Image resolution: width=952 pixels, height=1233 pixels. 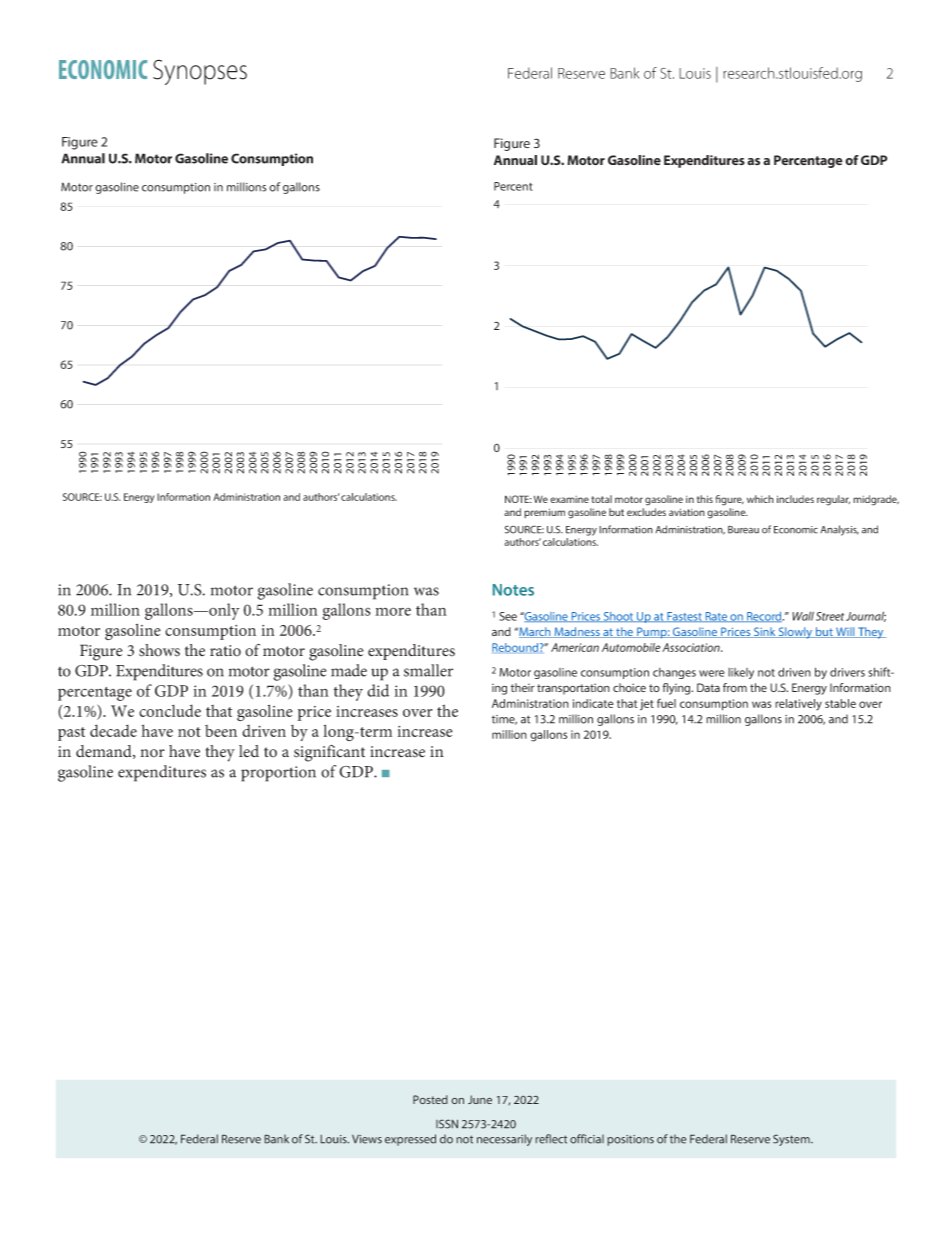 I want to click on Views, so click(x=367, y=1139).
